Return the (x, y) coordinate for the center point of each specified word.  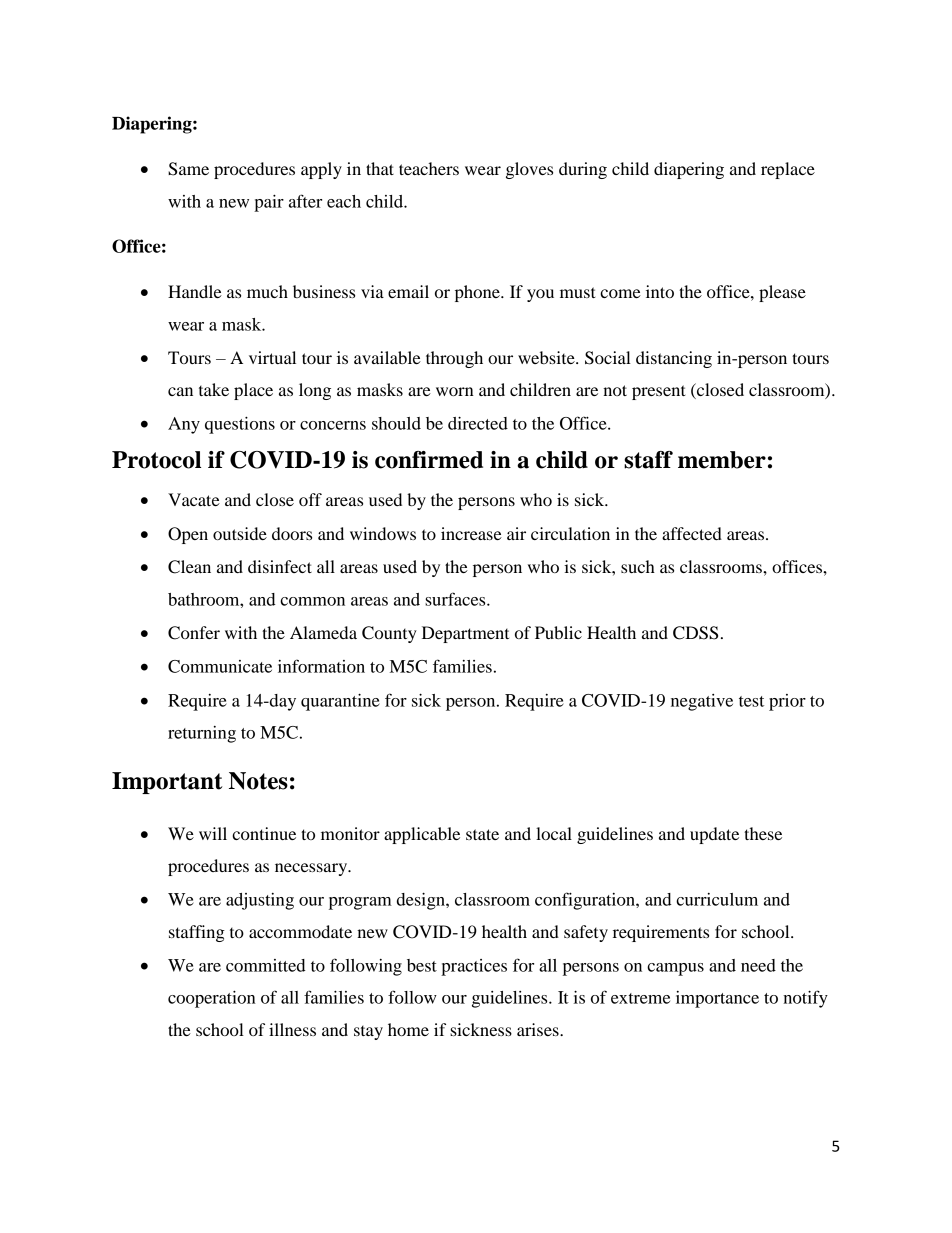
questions (240, 425)
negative (702, 702)
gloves (529, 170)
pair (269, 203)
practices (474, 967)
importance (717, 999)
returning (202, 734)
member (722, 460)
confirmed (429, 460)
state (482, 834)
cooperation (212, 999)
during (583, 170)
